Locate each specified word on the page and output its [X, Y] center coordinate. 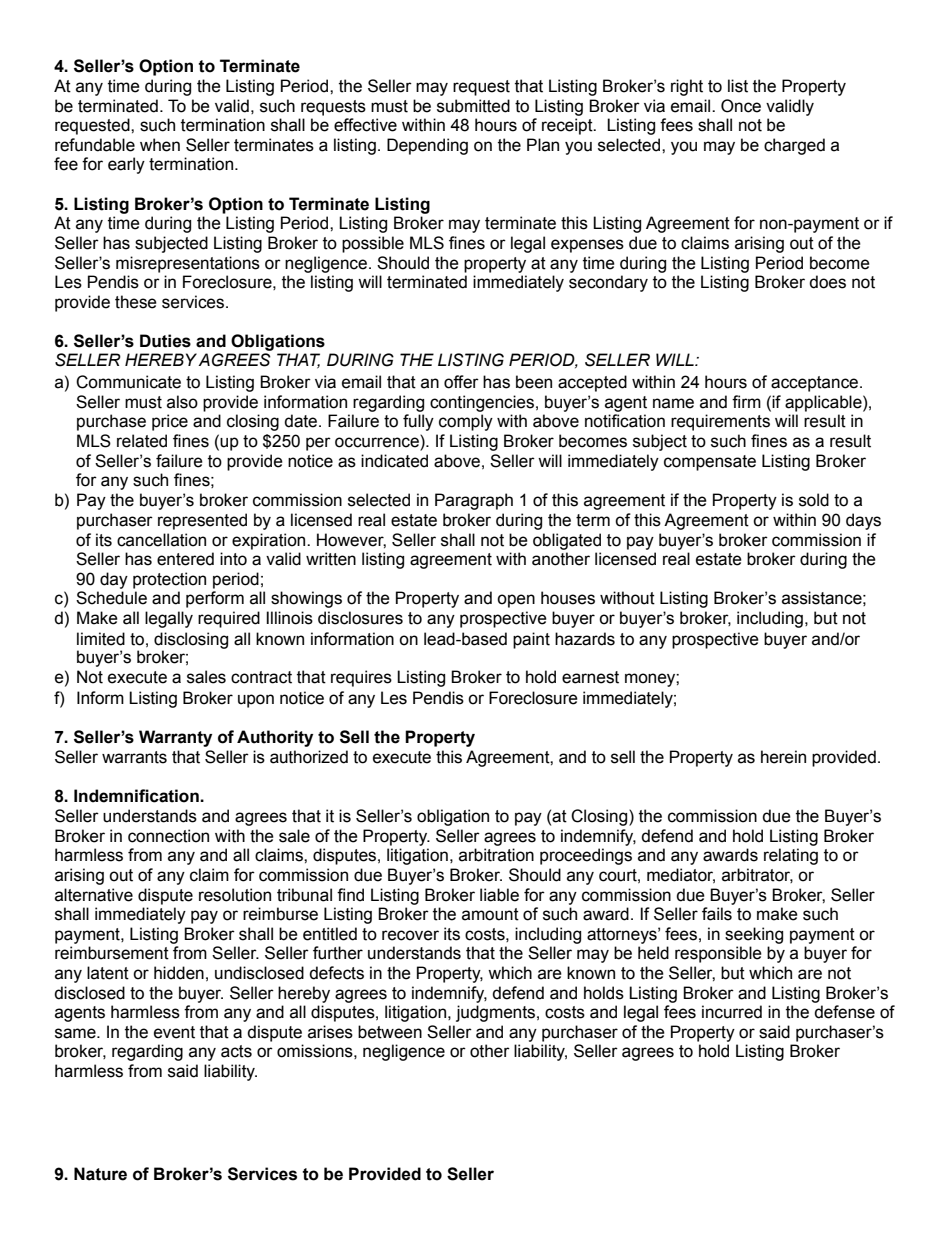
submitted [473, 106]
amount [490, 914]
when [160, 145]
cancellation [161, 540]
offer [461, 382]
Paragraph [474, 501]
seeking [754, 935]
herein [783, 757]
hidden [179, 973]
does [827, 282]
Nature [100, 1174]
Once [741, 106]
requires [361, 678]
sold [814, 500]
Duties [165, 341]
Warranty [175, 738]
